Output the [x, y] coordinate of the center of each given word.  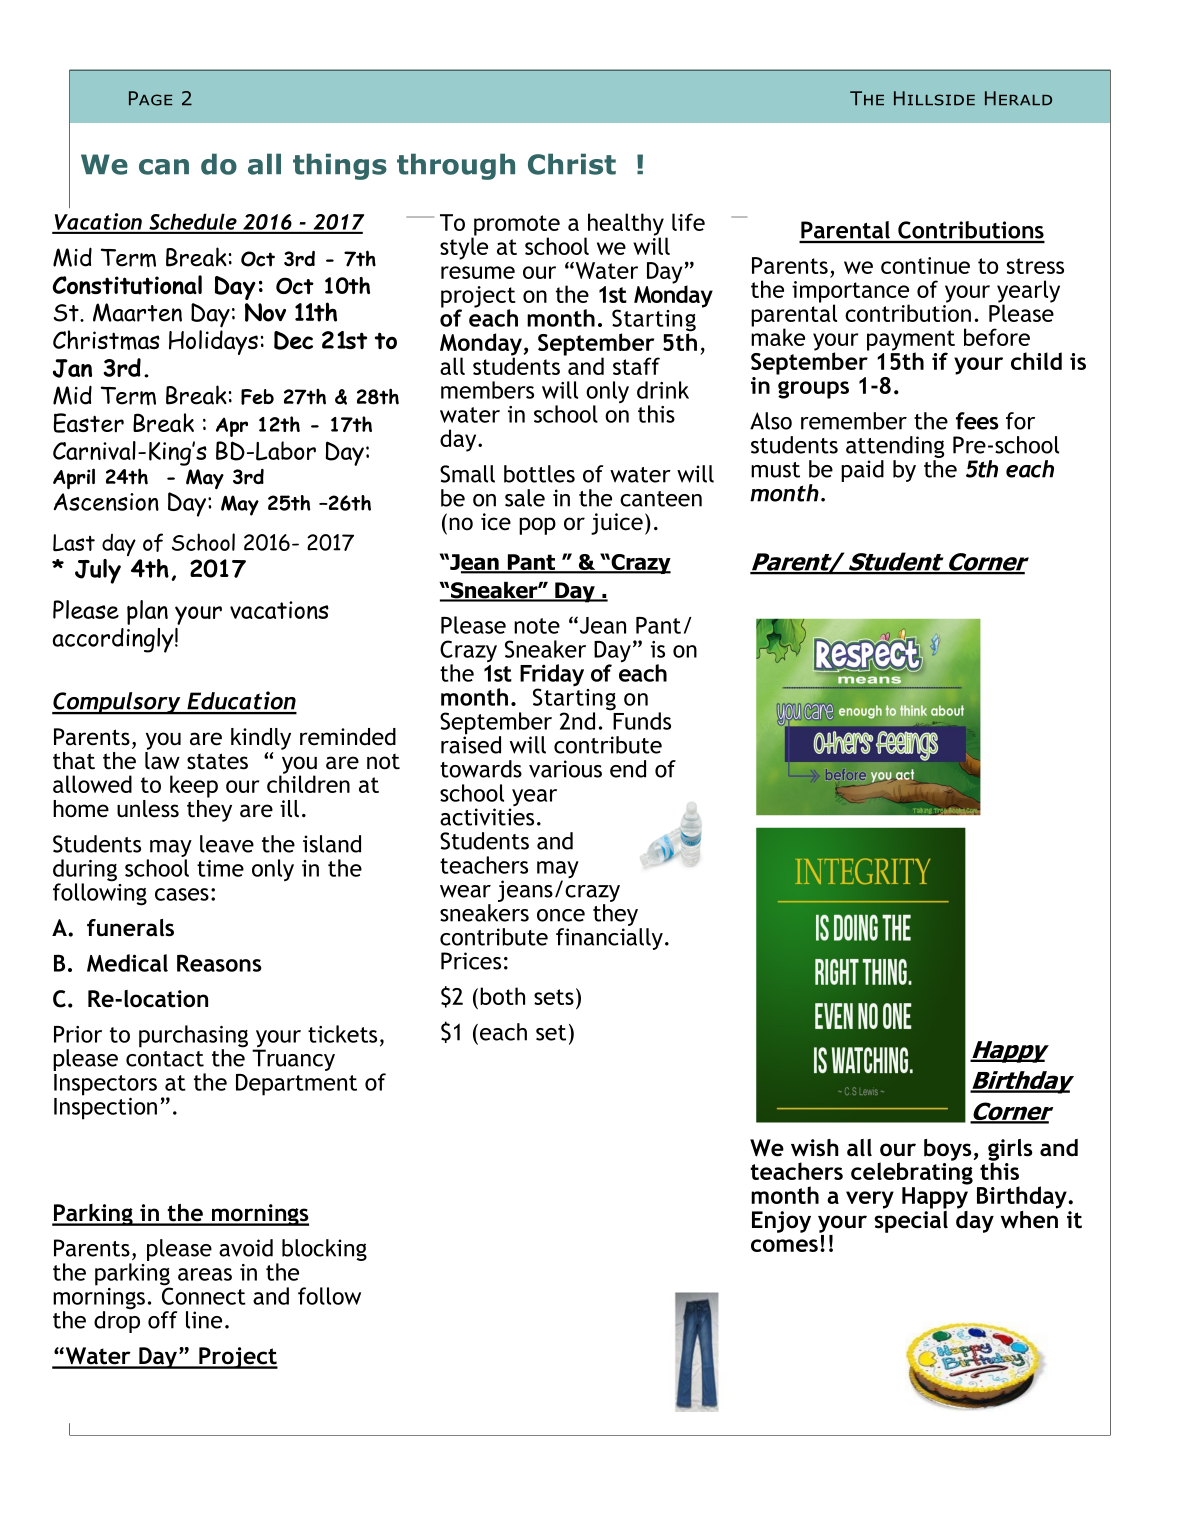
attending [895, 447]
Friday [552, 676]
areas [205, 1274]
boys [948, 1150]
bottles [539, 474]
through [456, 166]
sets [554, 997]
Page [150, 98]
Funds [642, 721]
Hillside [934, 98]
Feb [257, 397]
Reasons [219, 963]
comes [784, 1245]
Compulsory [117, 703]
